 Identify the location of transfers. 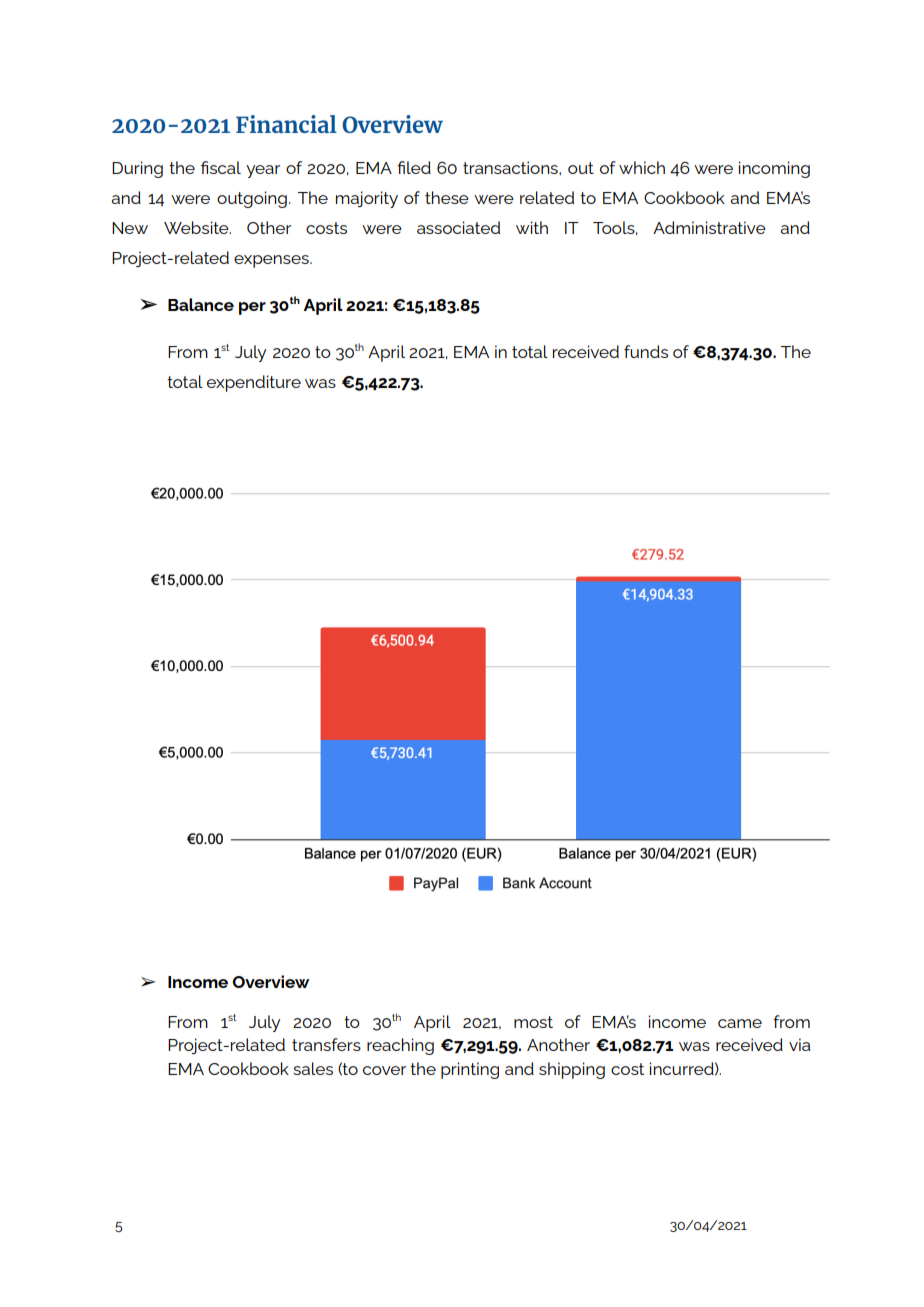
(326, 1044).
